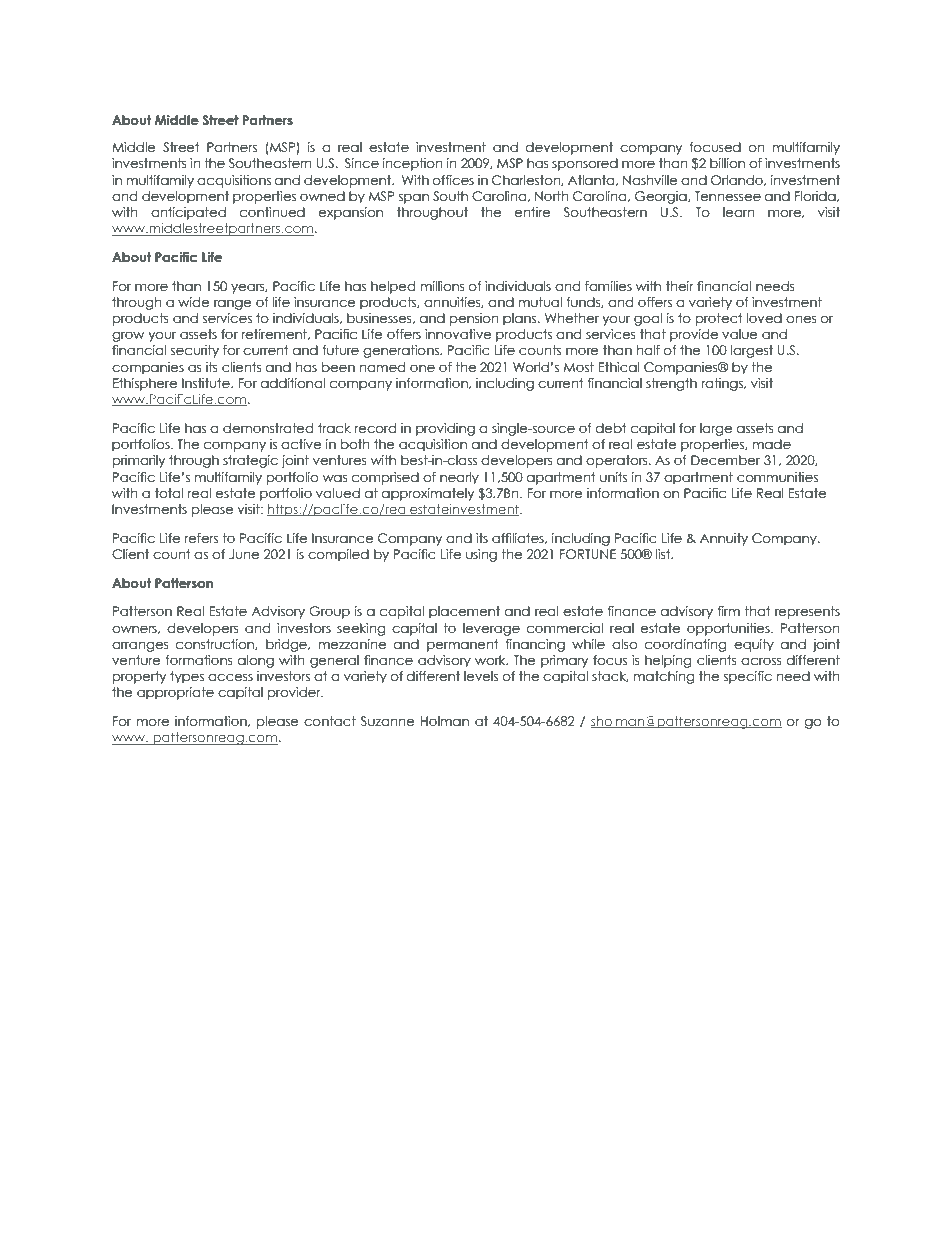 The height and width of the screenshot is (1233, 952). What do you see at coordinates (250, 461) in the screenshot?
I see `strategic` at bounding box center [250, 461].
